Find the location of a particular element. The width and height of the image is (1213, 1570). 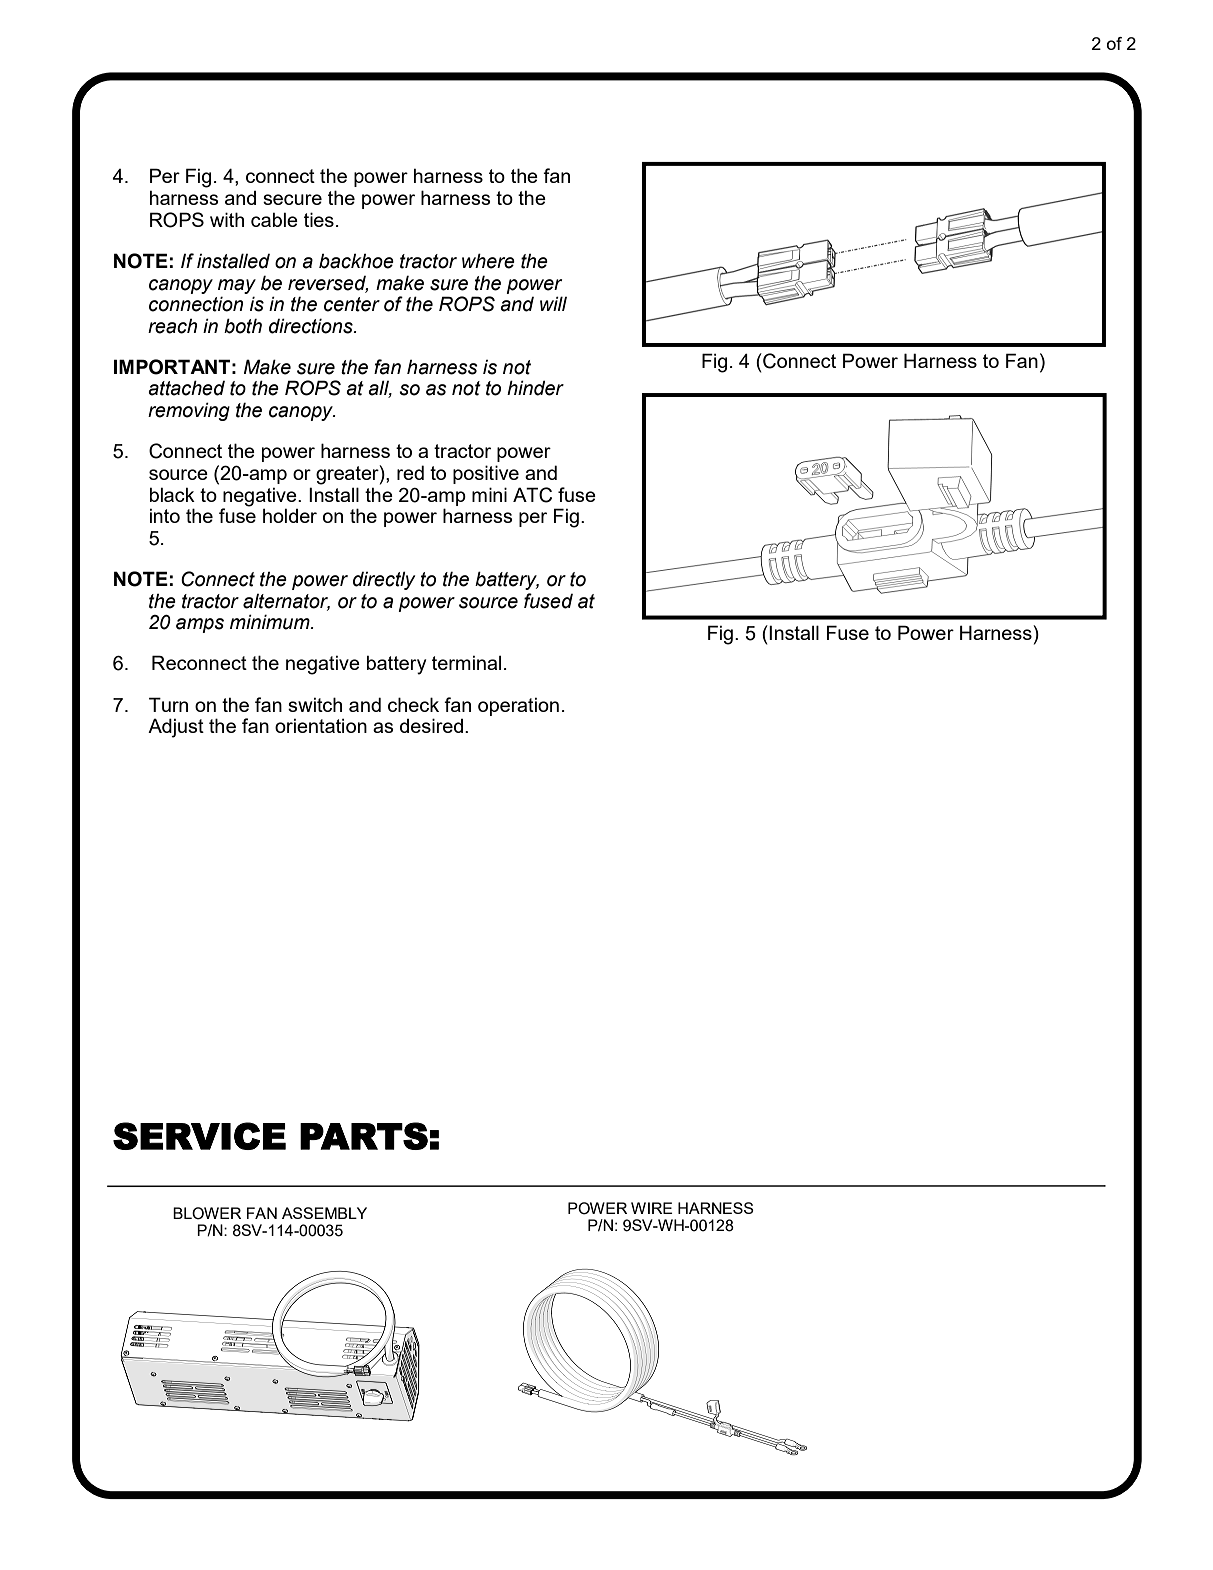

check is located at coordinates (413, 704).
